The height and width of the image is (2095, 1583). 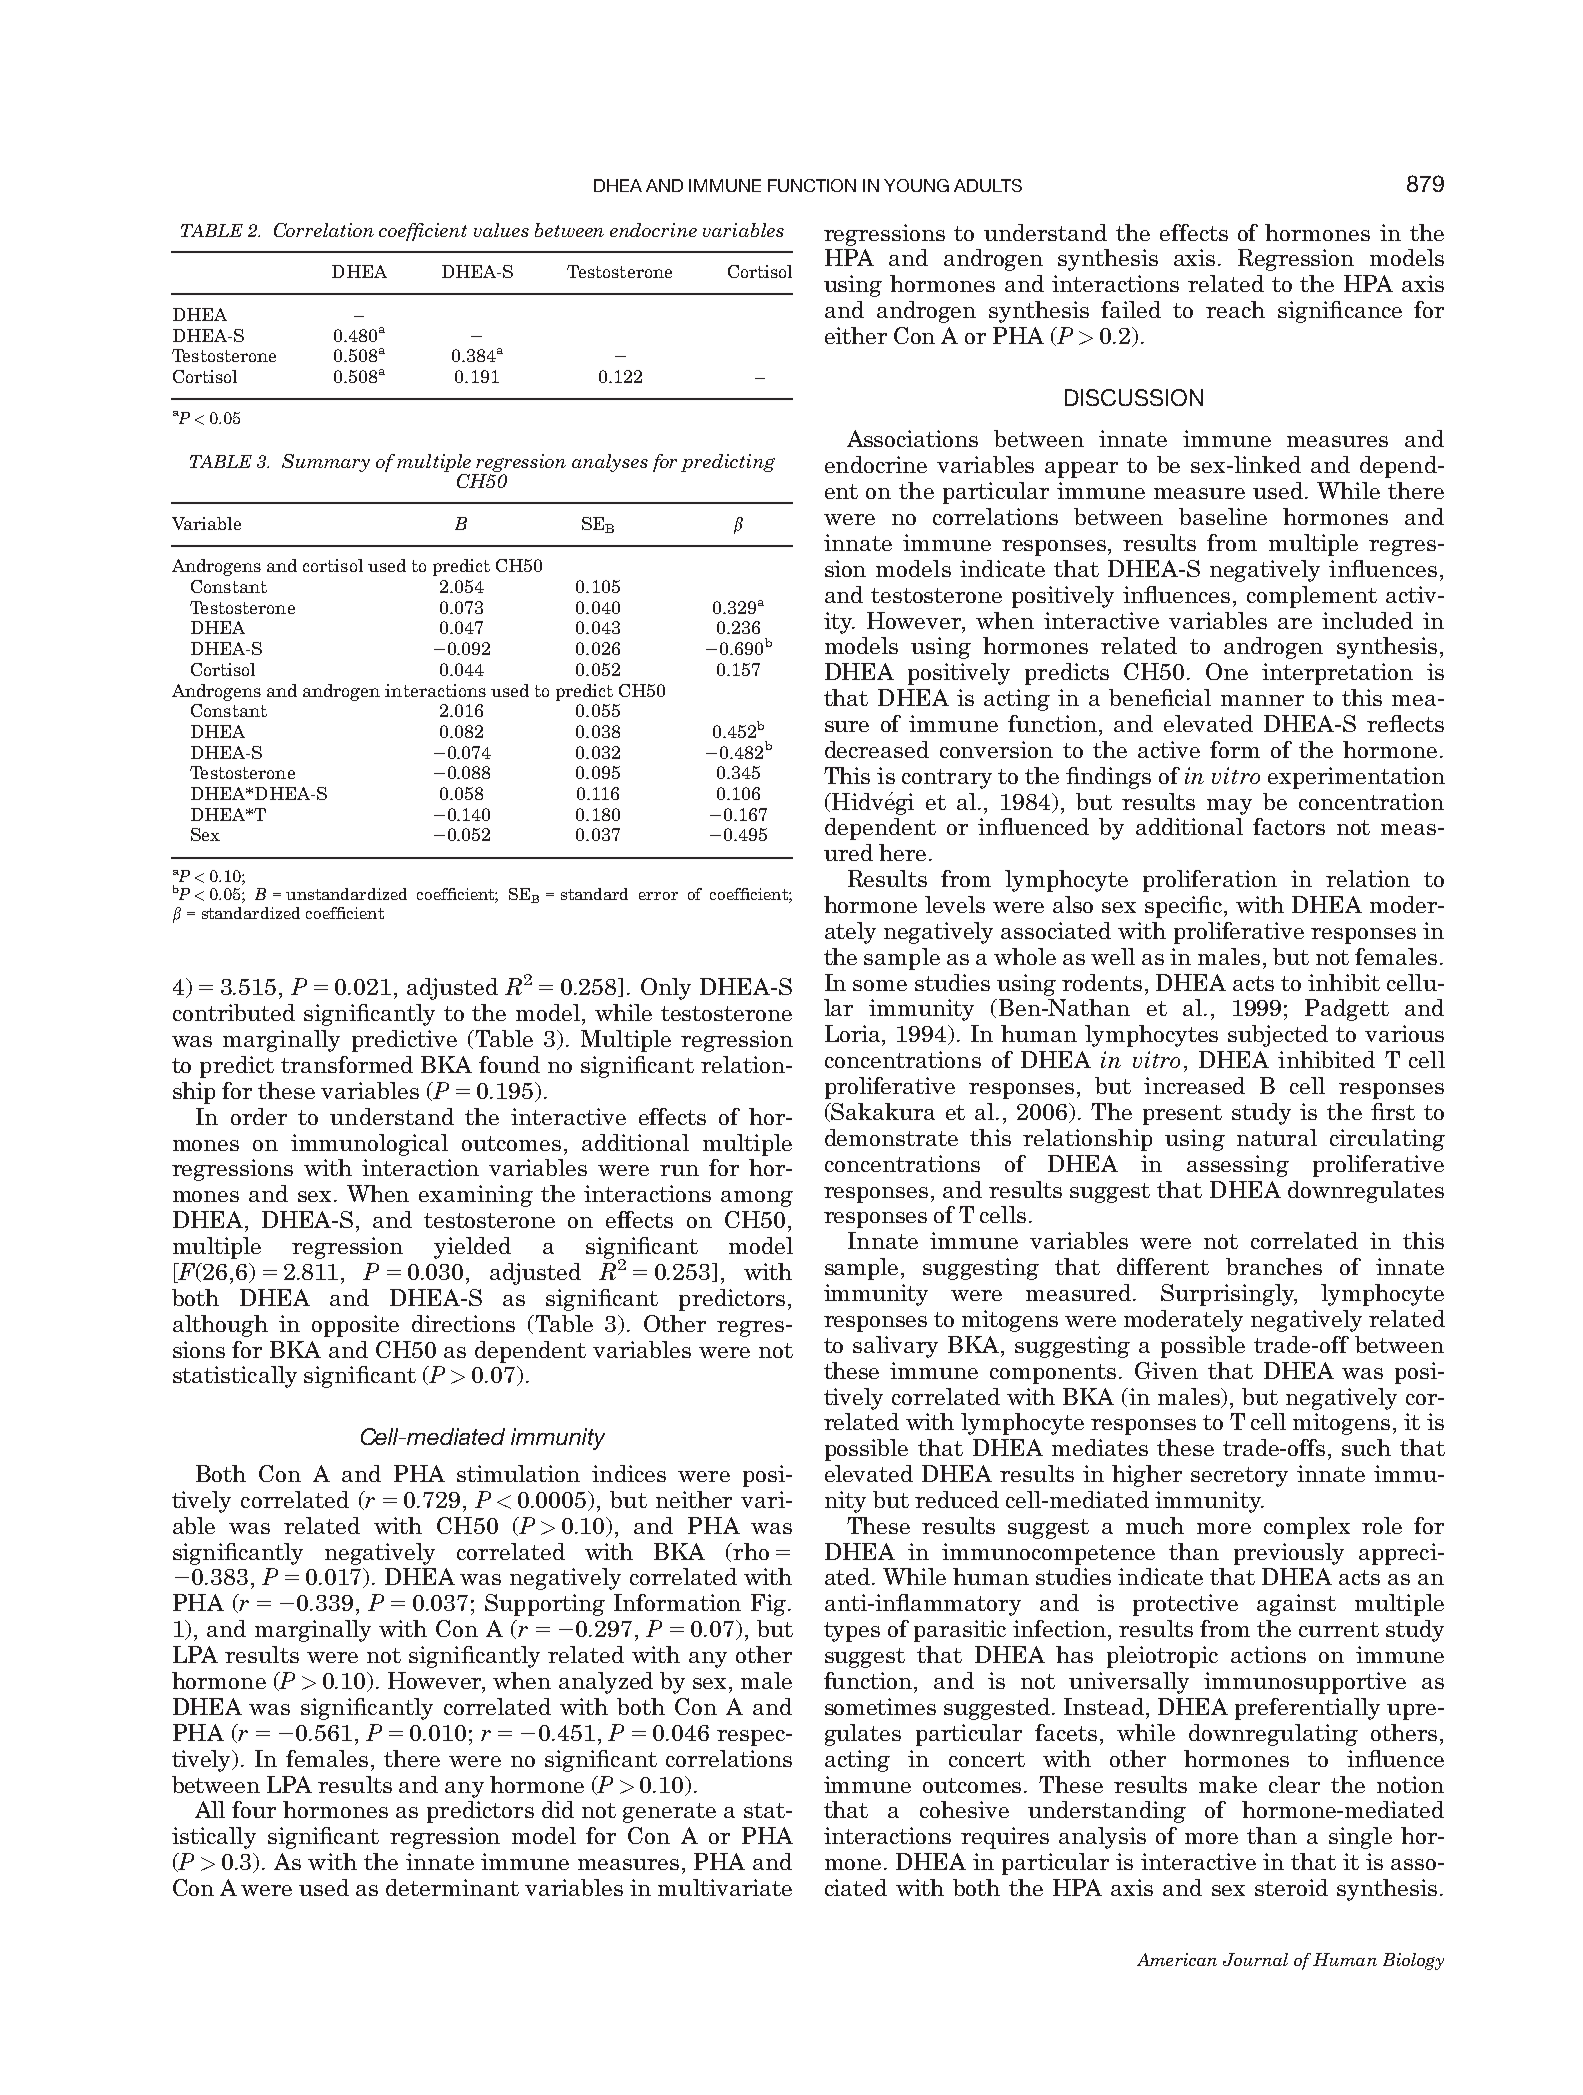 I want to click on steroid, so click(x=1291, y=1887).
